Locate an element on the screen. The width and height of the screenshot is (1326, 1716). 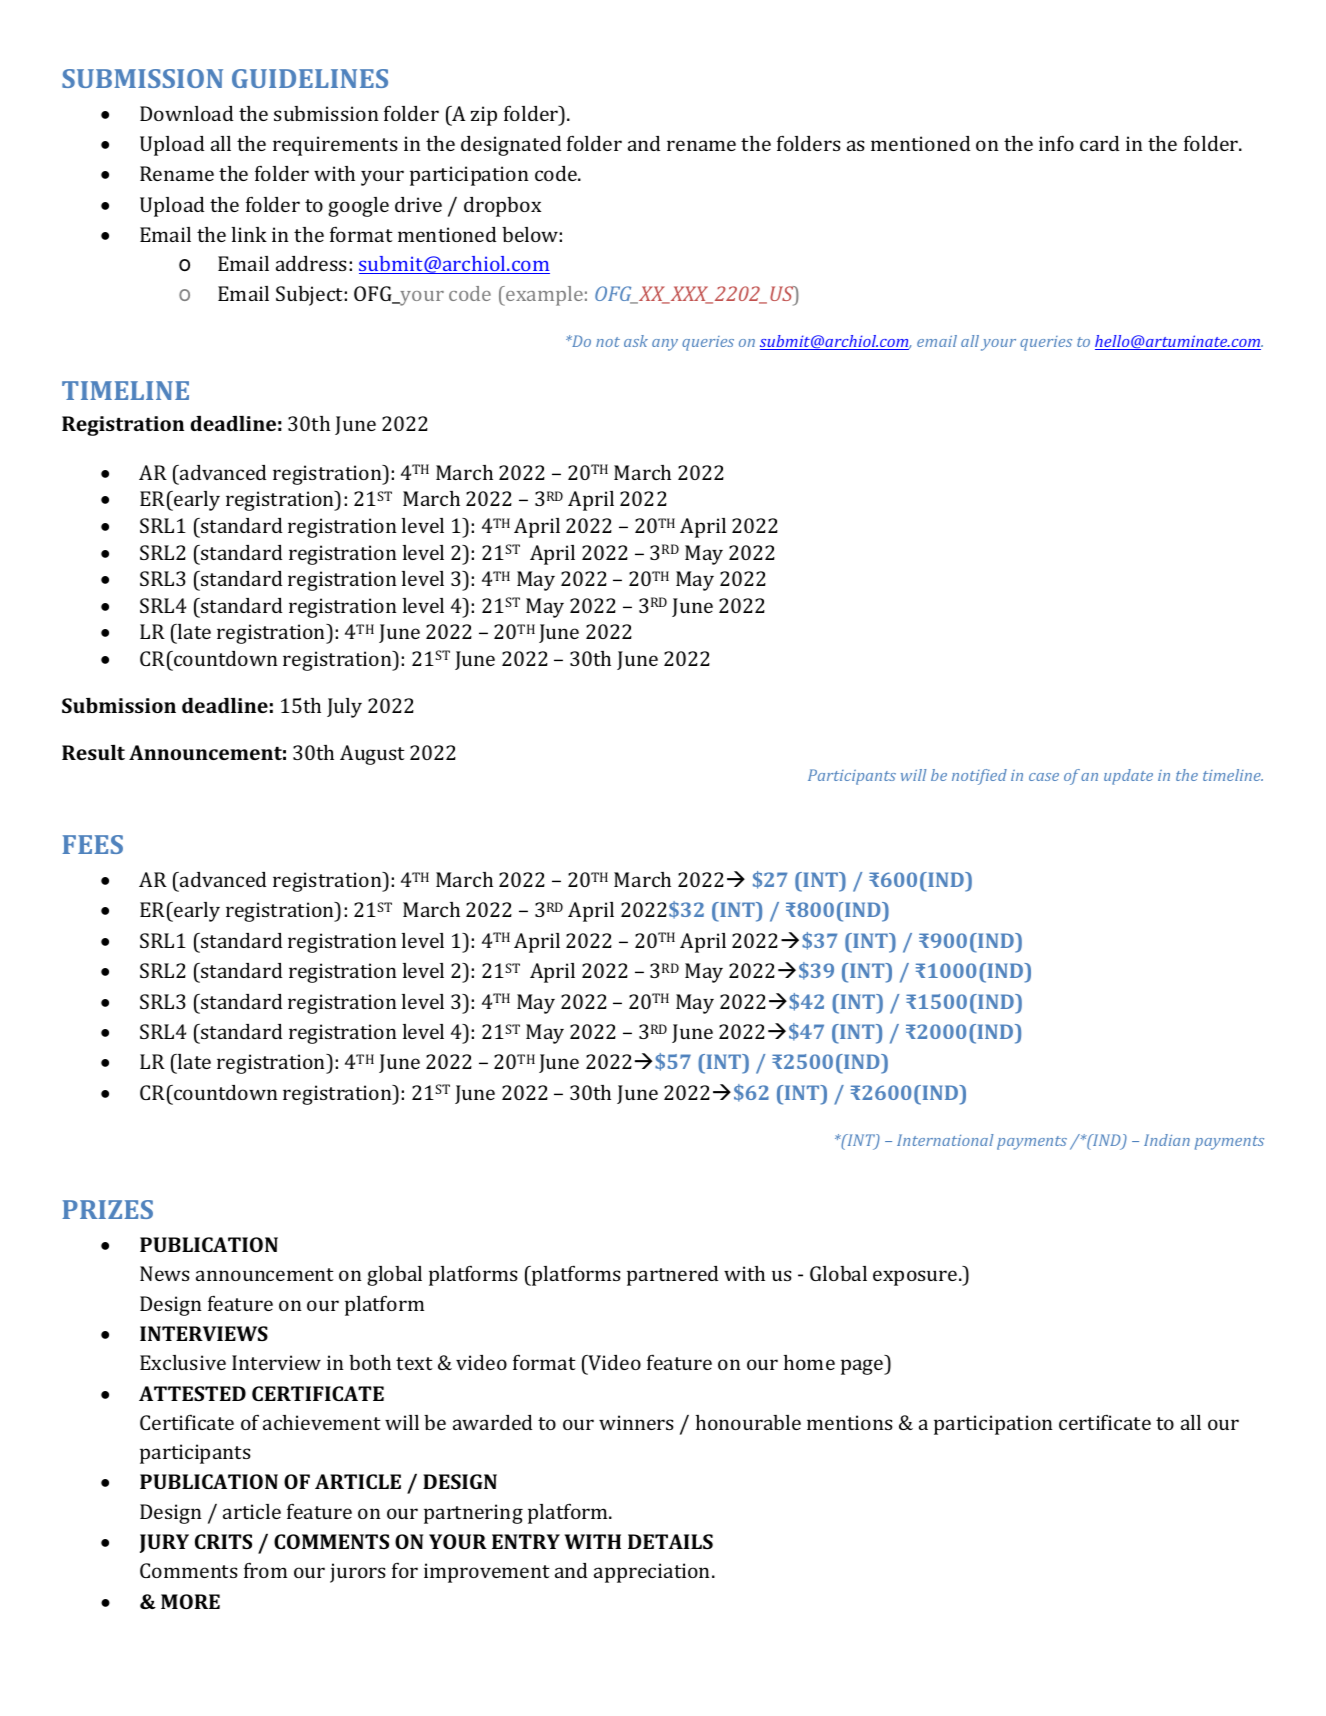
CRITS is located at coordinates (223, 1541).
